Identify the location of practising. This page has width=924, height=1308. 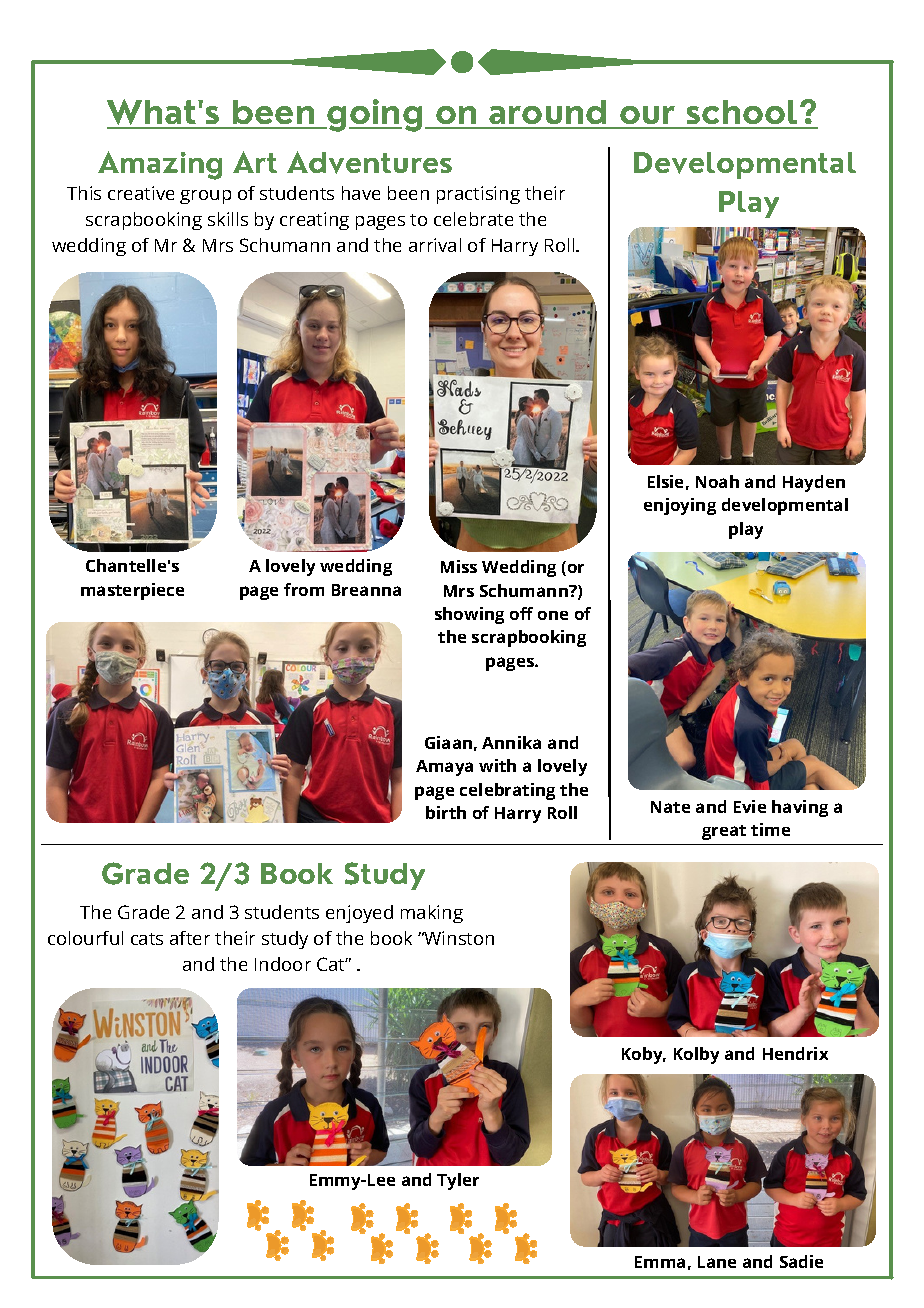
(478, 195).
